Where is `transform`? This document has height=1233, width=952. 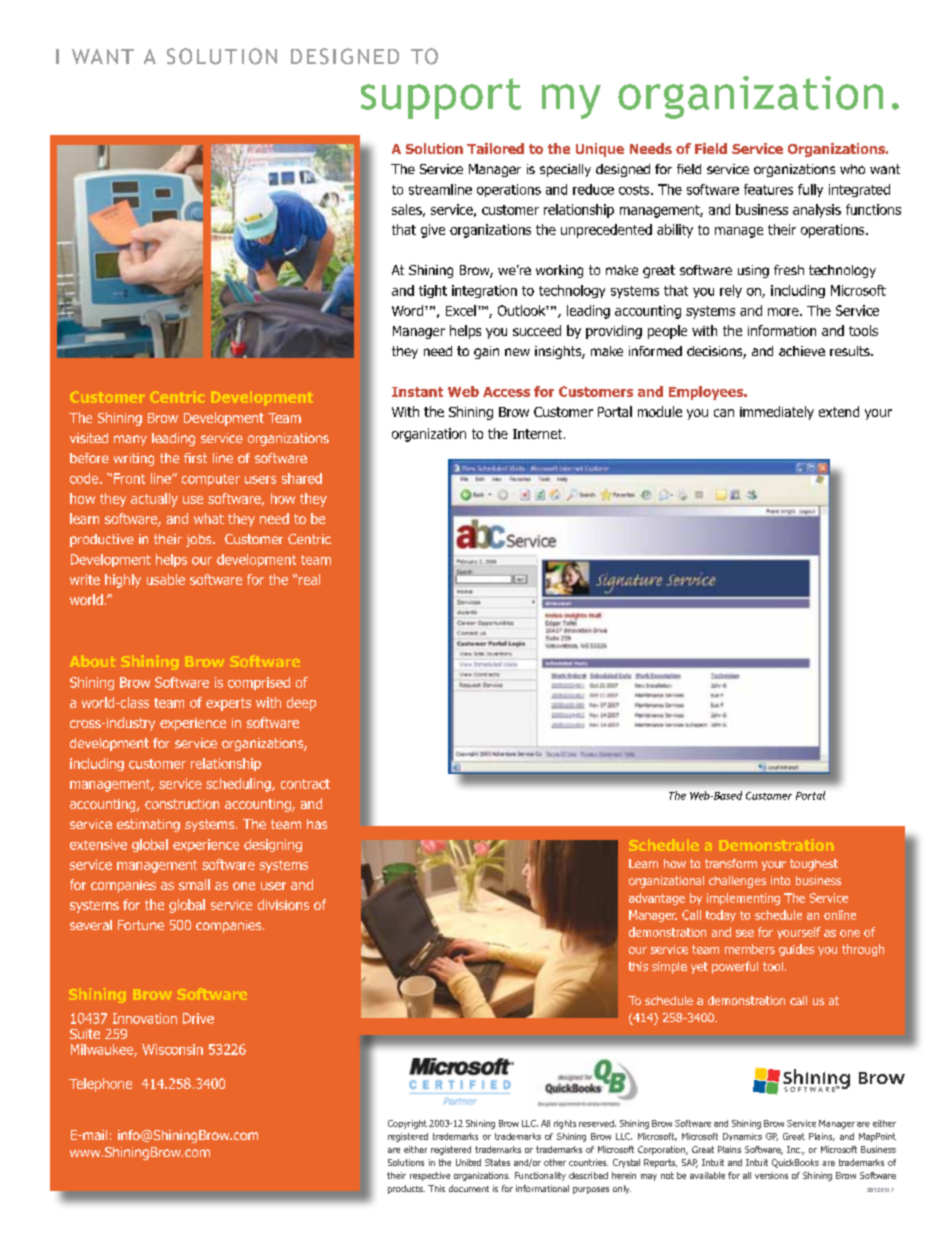
transform is located at coordinates (731, 863).
